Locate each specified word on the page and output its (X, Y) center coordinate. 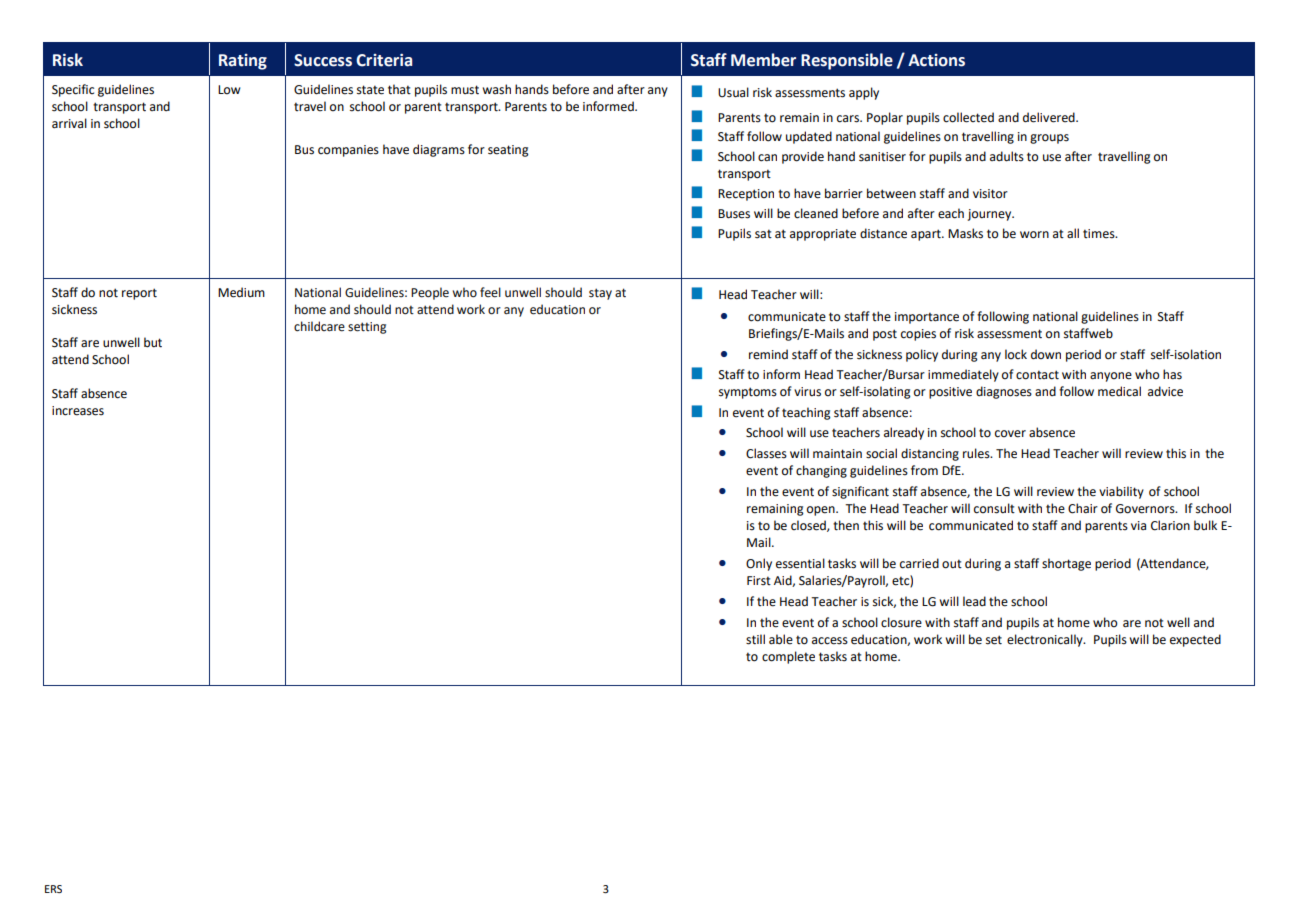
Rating (243, 62)
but (153, 342)
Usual (733, 92)
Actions (936, 60)
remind (768, 354)
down (1046, 354)
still (755, 639)
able (781, 639)
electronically (1046, 640)
